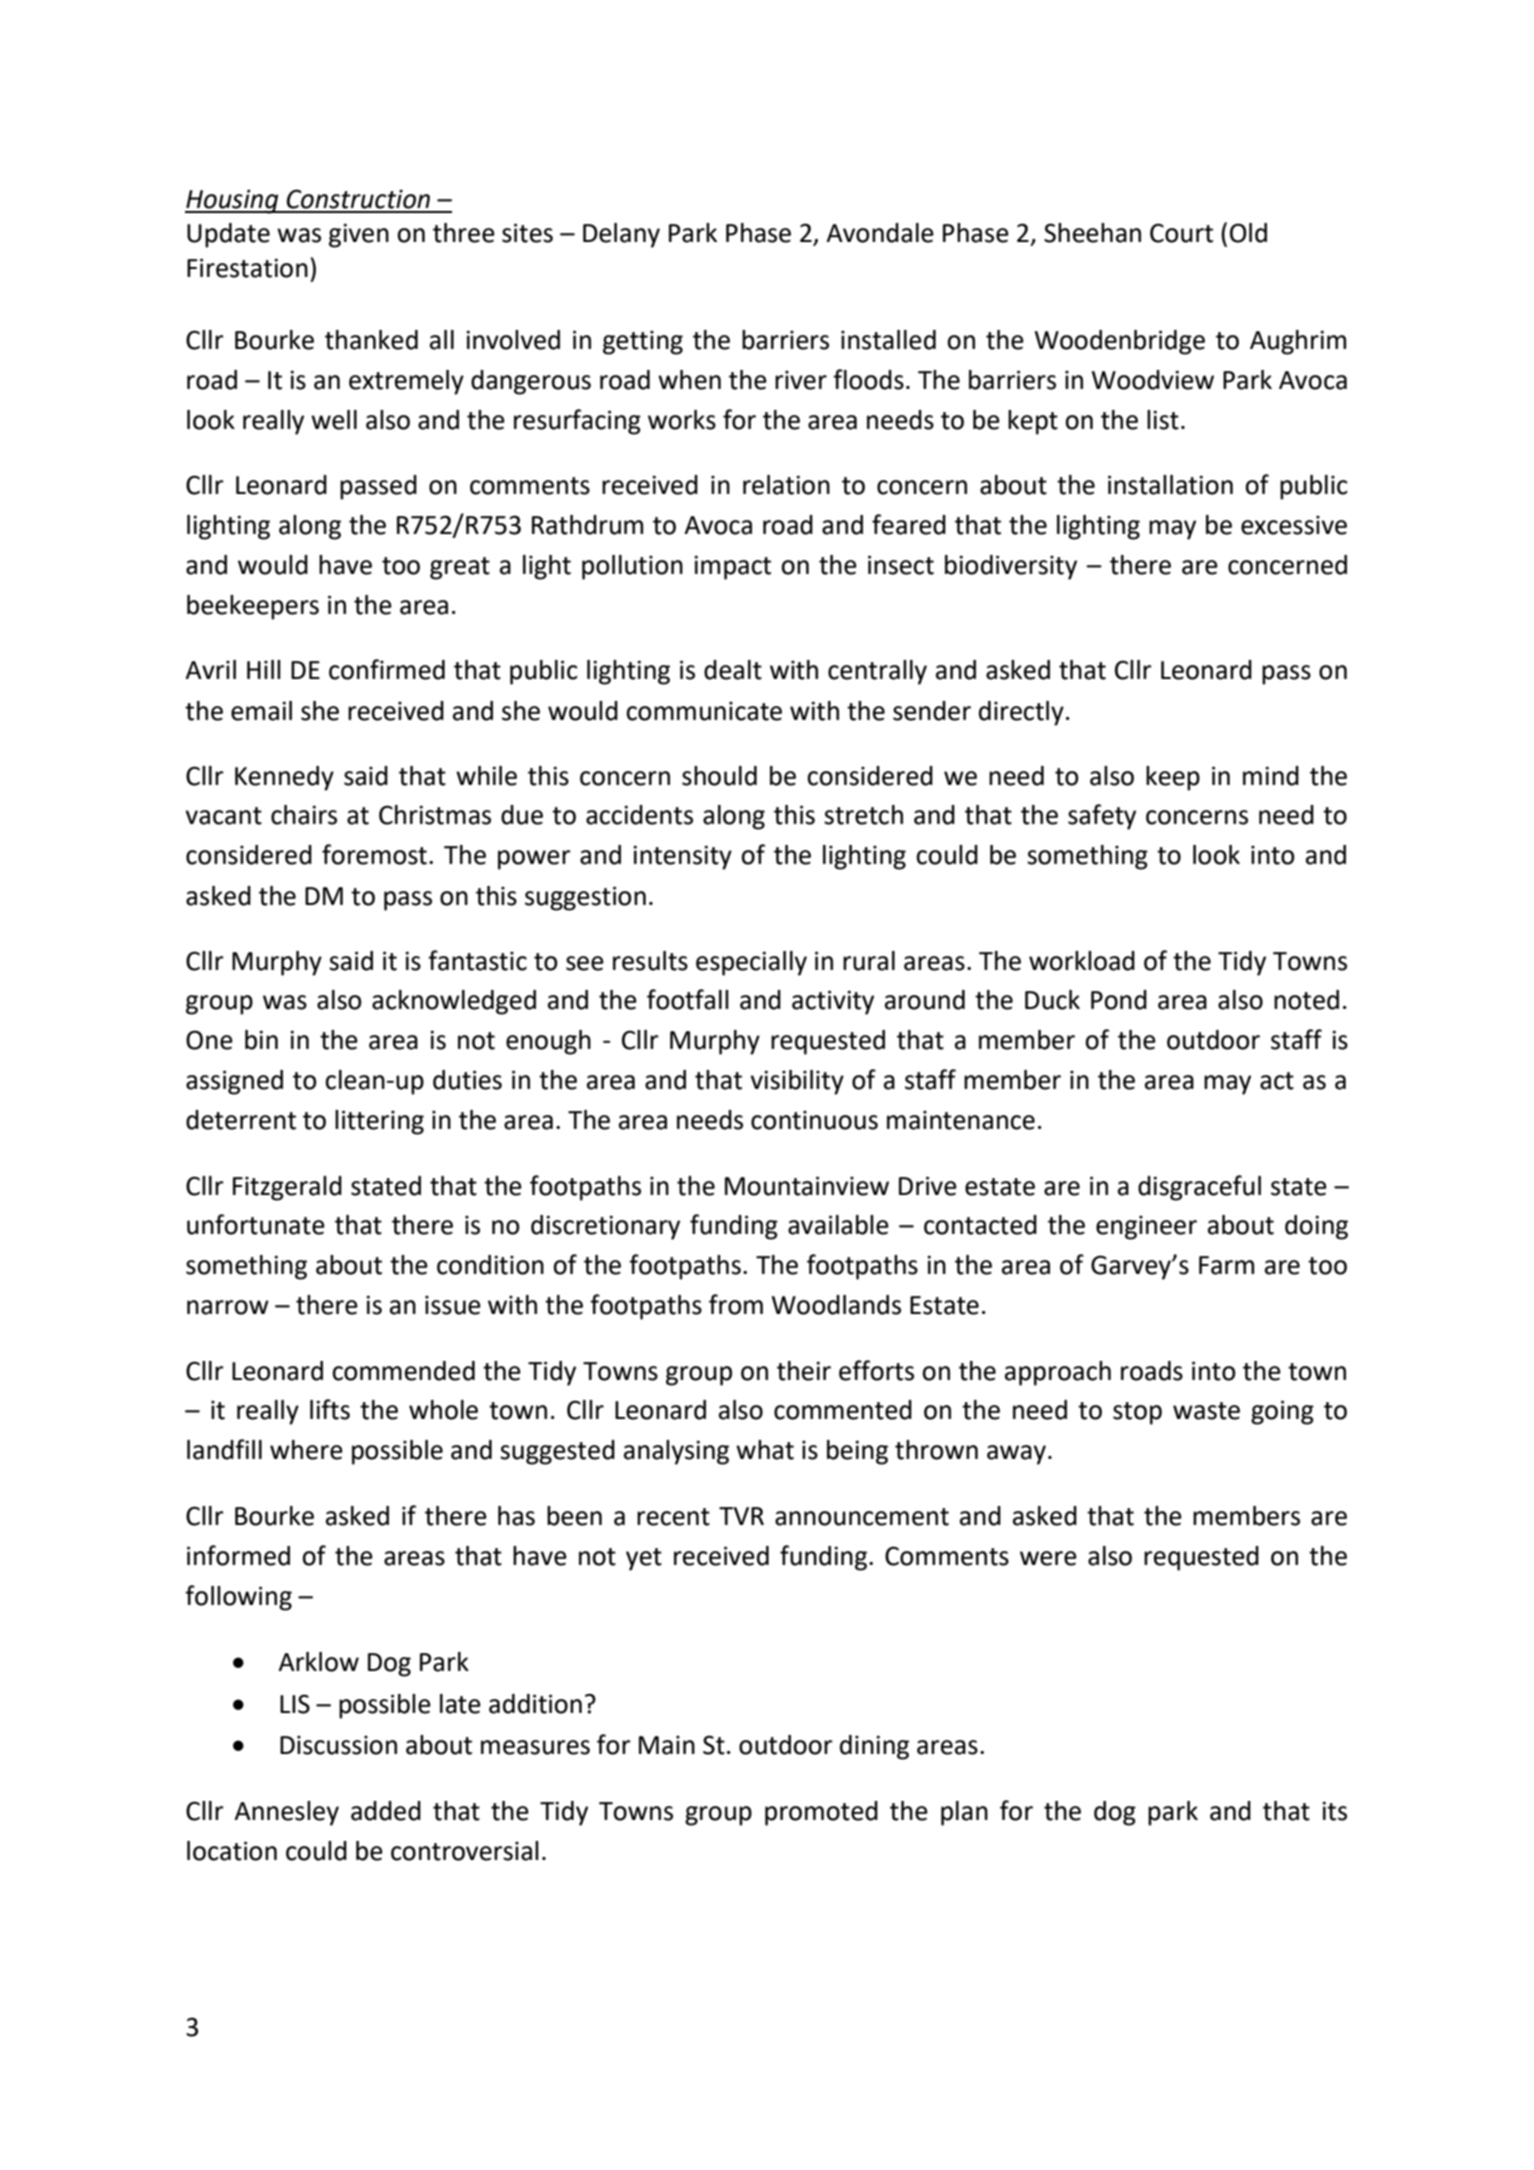 This page has width=1534, height=2170. I want to click on added, so click(386, 1811).
